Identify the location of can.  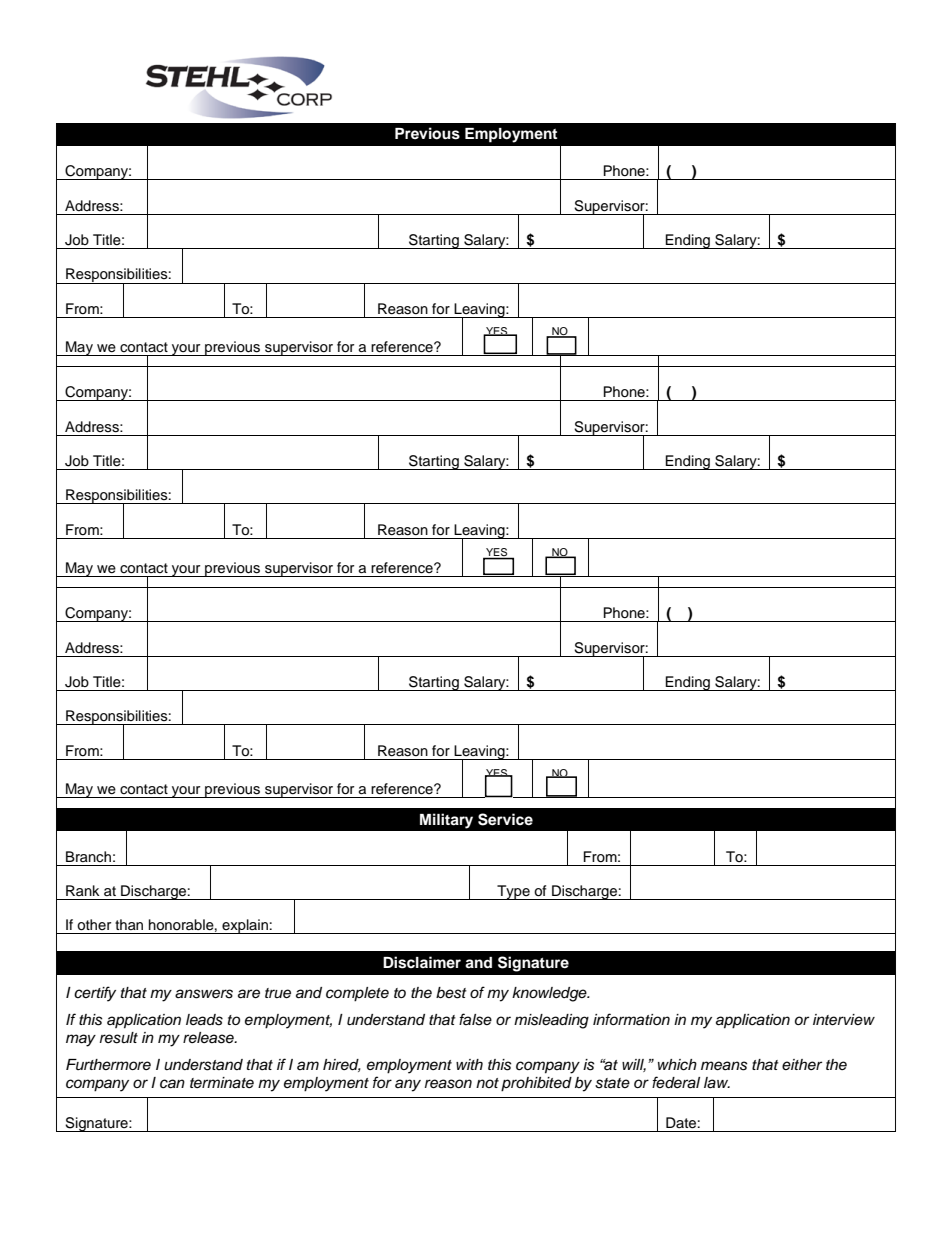
(172, 1084).
